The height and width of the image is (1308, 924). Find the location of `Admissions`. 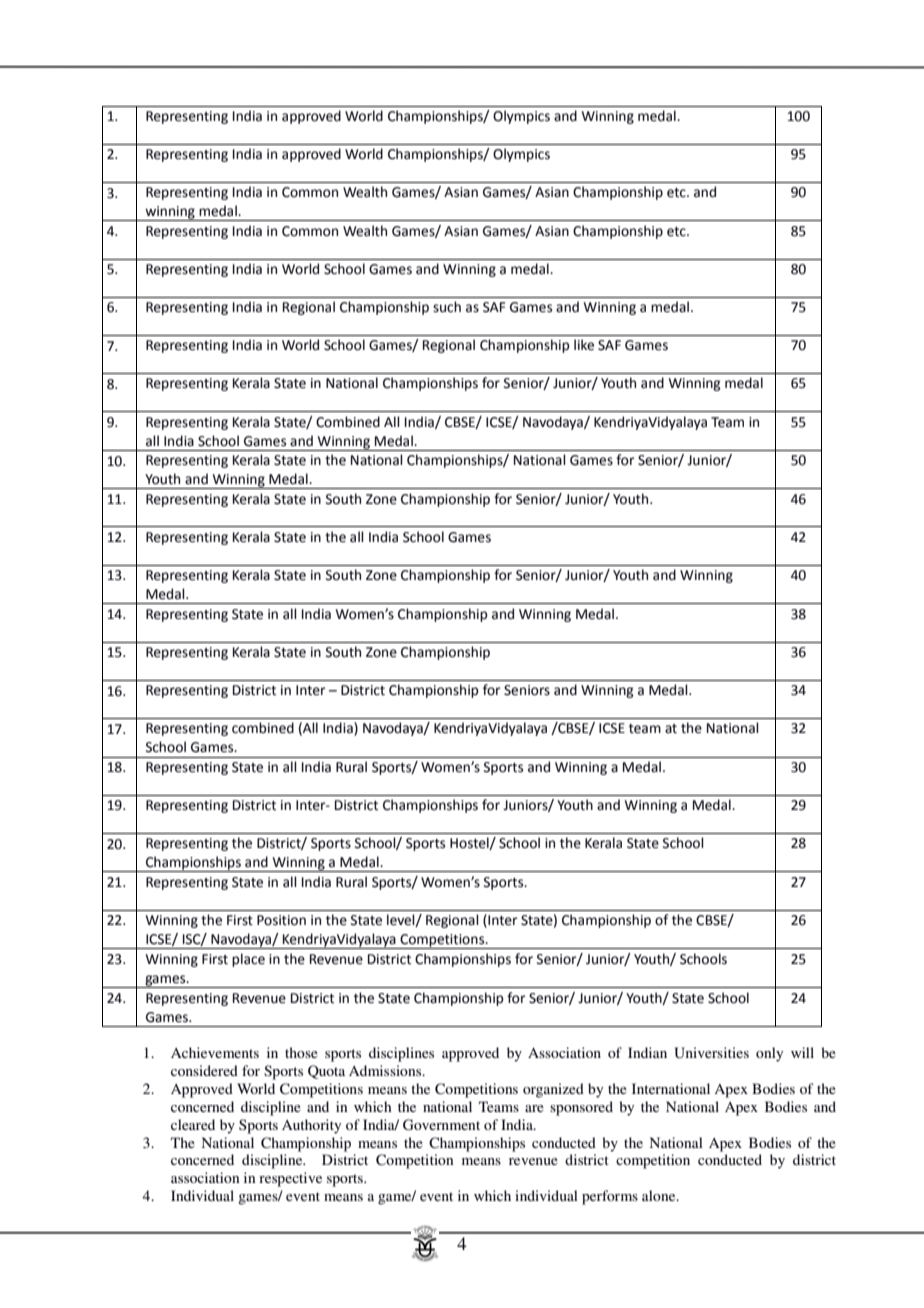

Admissions is located at coordinates (386, 1070).
